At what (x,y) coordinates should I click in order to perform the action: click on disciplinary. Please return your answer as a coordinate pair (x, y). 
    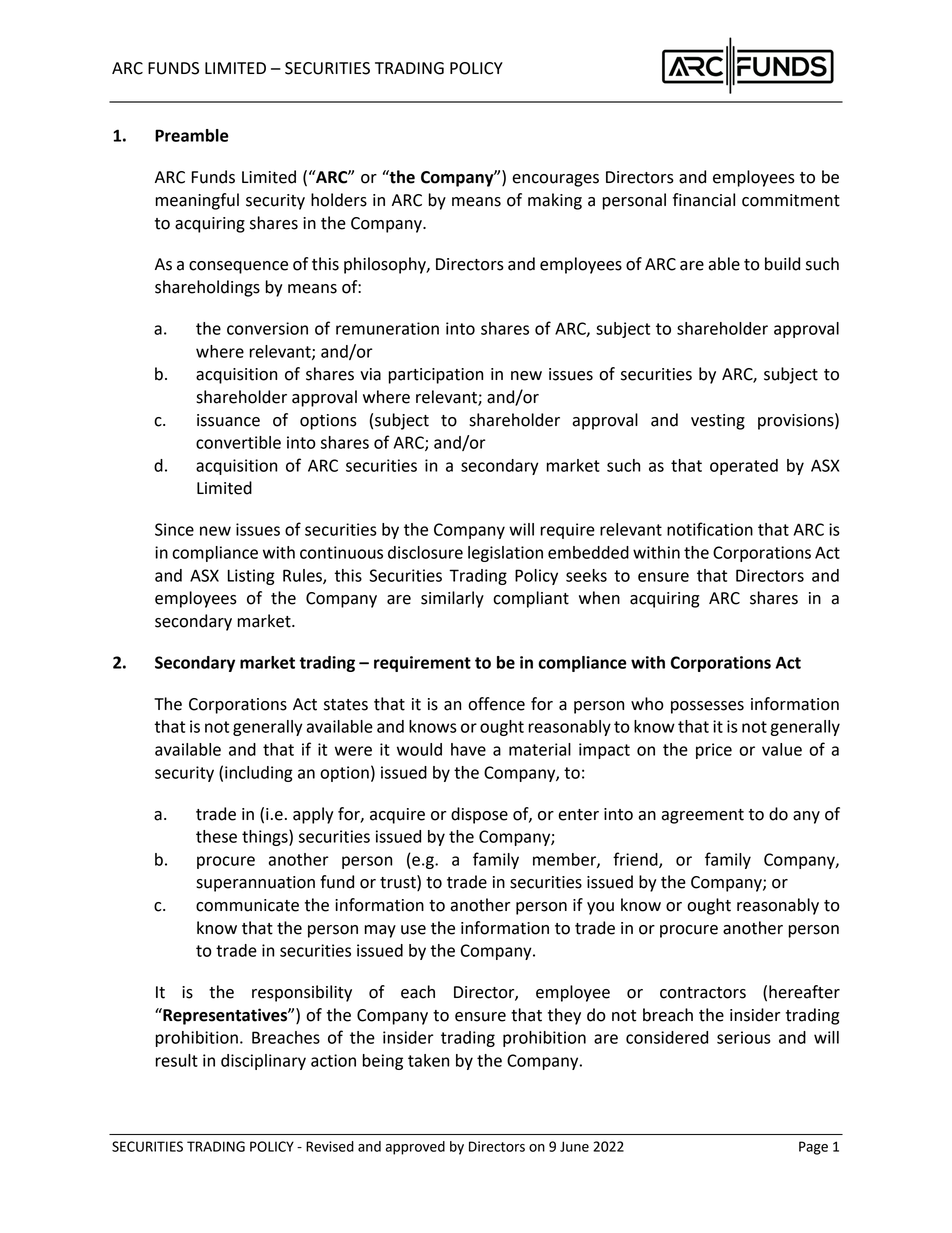
    Looking at the image, I should click on (263, 1062).
